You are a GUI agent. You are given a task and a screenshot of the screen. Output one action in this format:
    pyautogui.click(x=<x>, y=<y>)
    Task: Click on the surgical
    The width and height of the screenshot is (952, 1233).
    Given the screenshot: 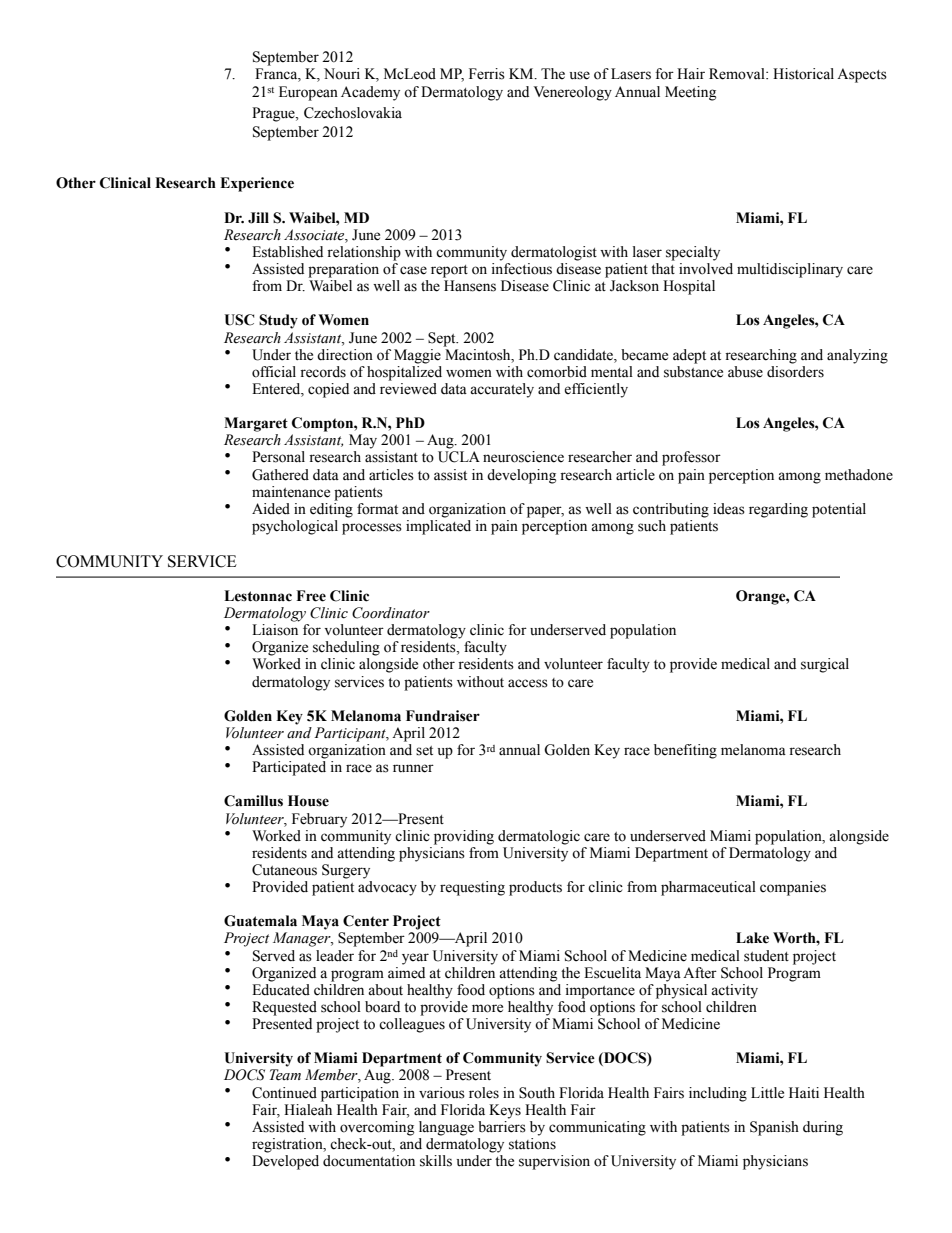 What is the action you would take?
    pyautogui.click(x=825, y=665)
